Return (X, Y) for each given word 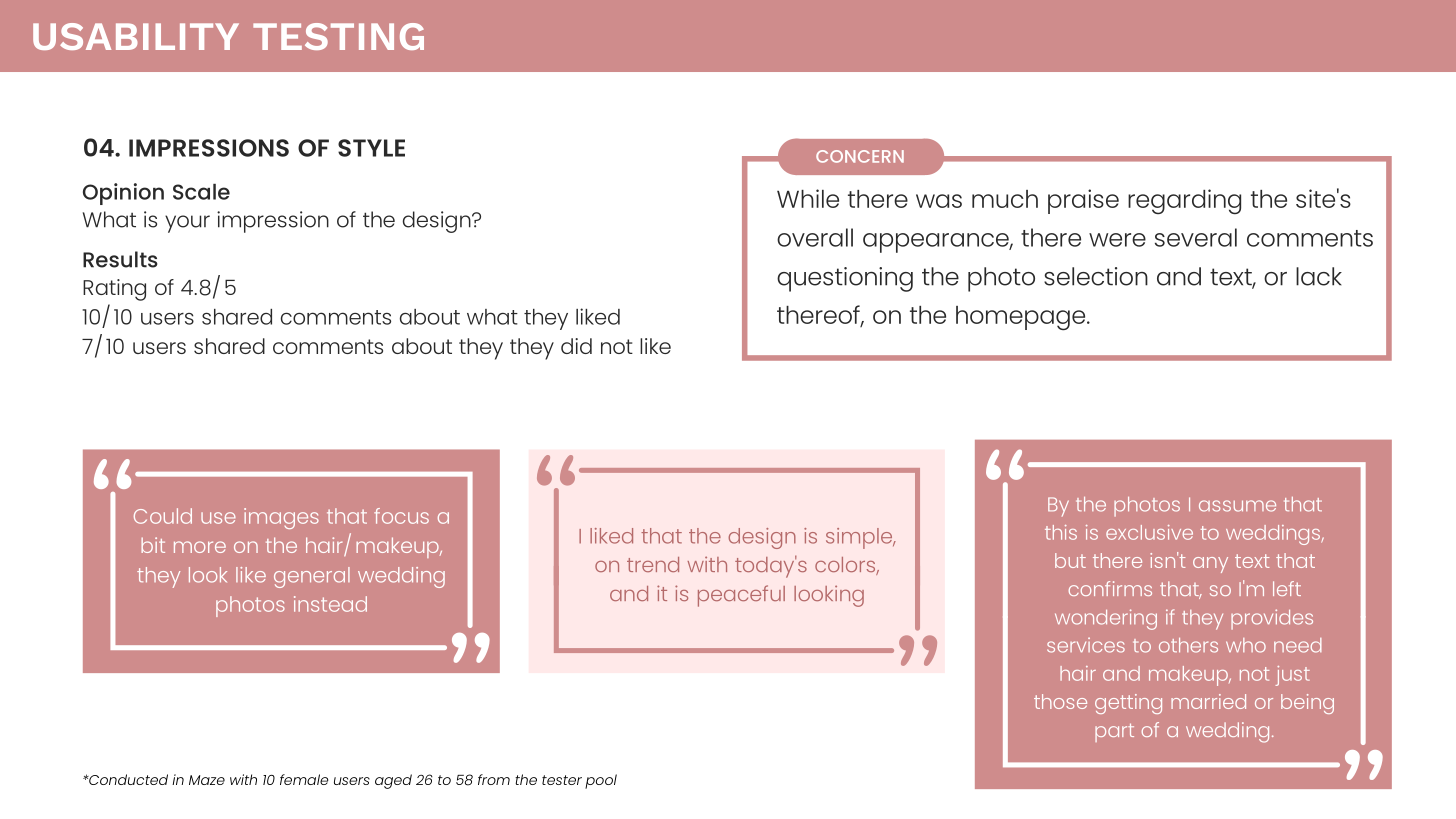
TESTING (338, 36)
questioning (845, 279)
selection (1096, 276)
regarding (1184, 201)
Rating (114, 290)
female (304, 779)
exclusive (1149, 532)
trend (653, 564)
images (281, 518)
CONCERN (860, 156)
